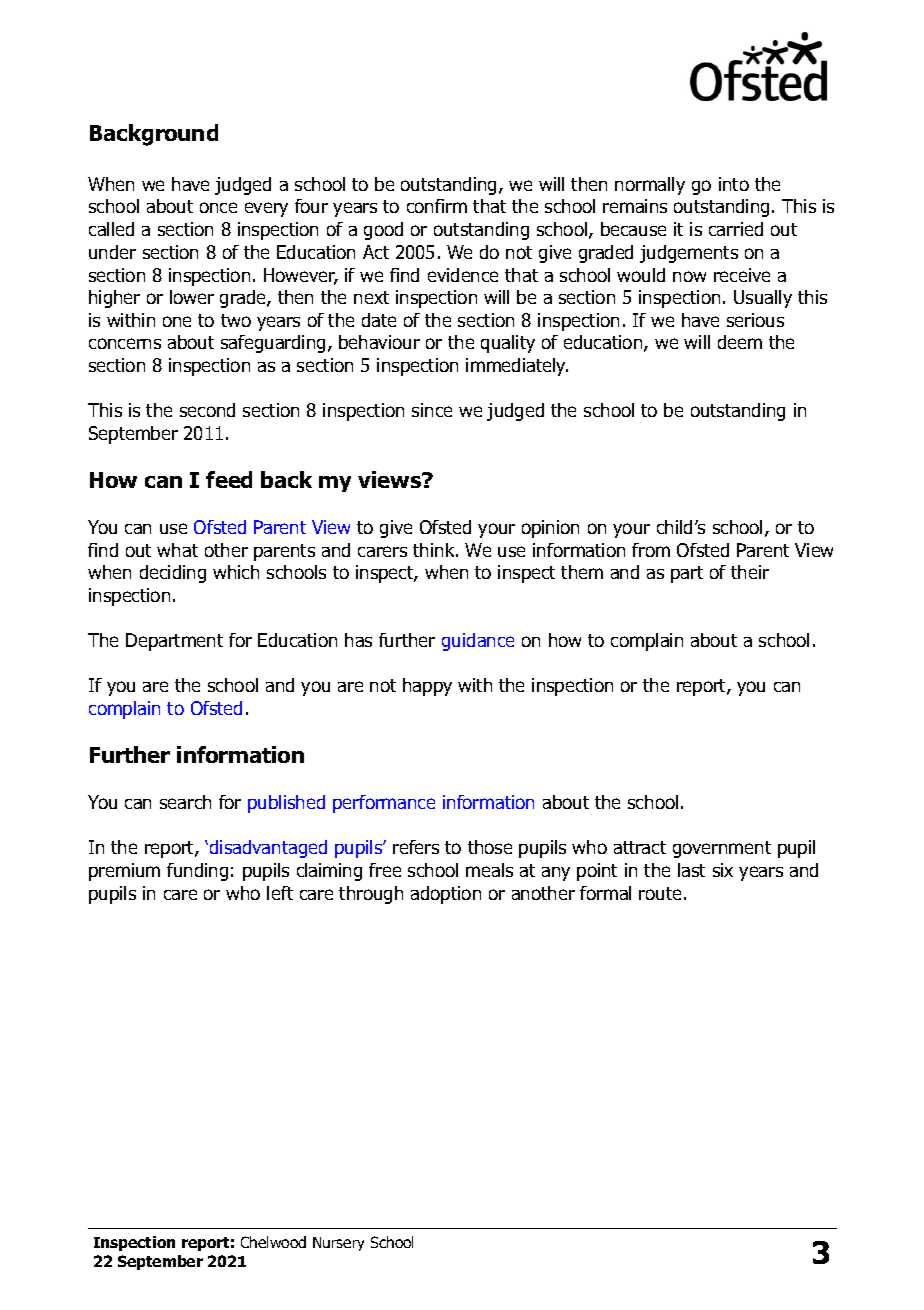 This image has height=1310, width=924. I want to click on think, so click(435, 550).
